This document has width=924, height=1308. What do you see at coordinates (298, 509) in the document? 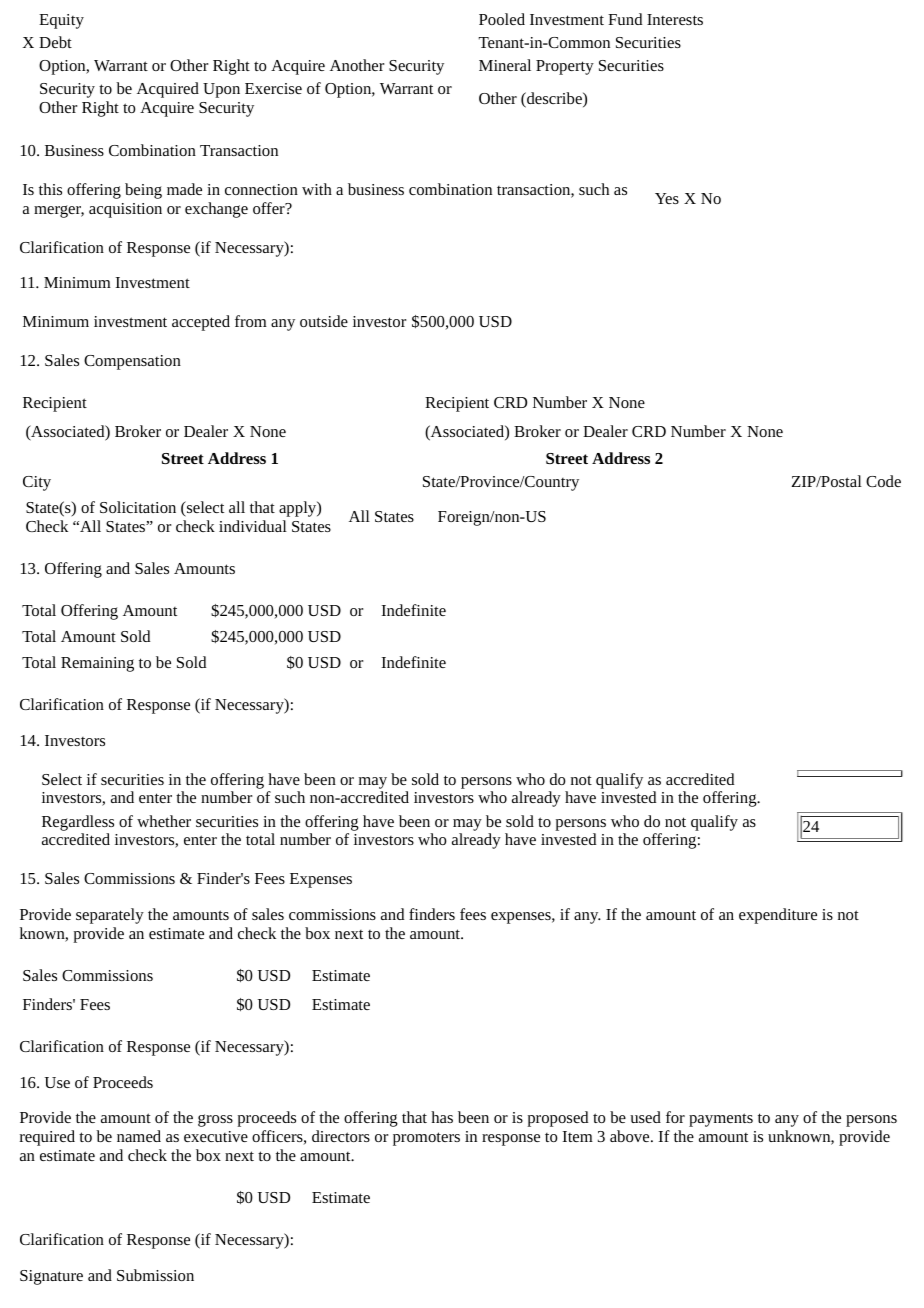
I see `apply` at bounding box center [298, 509].
